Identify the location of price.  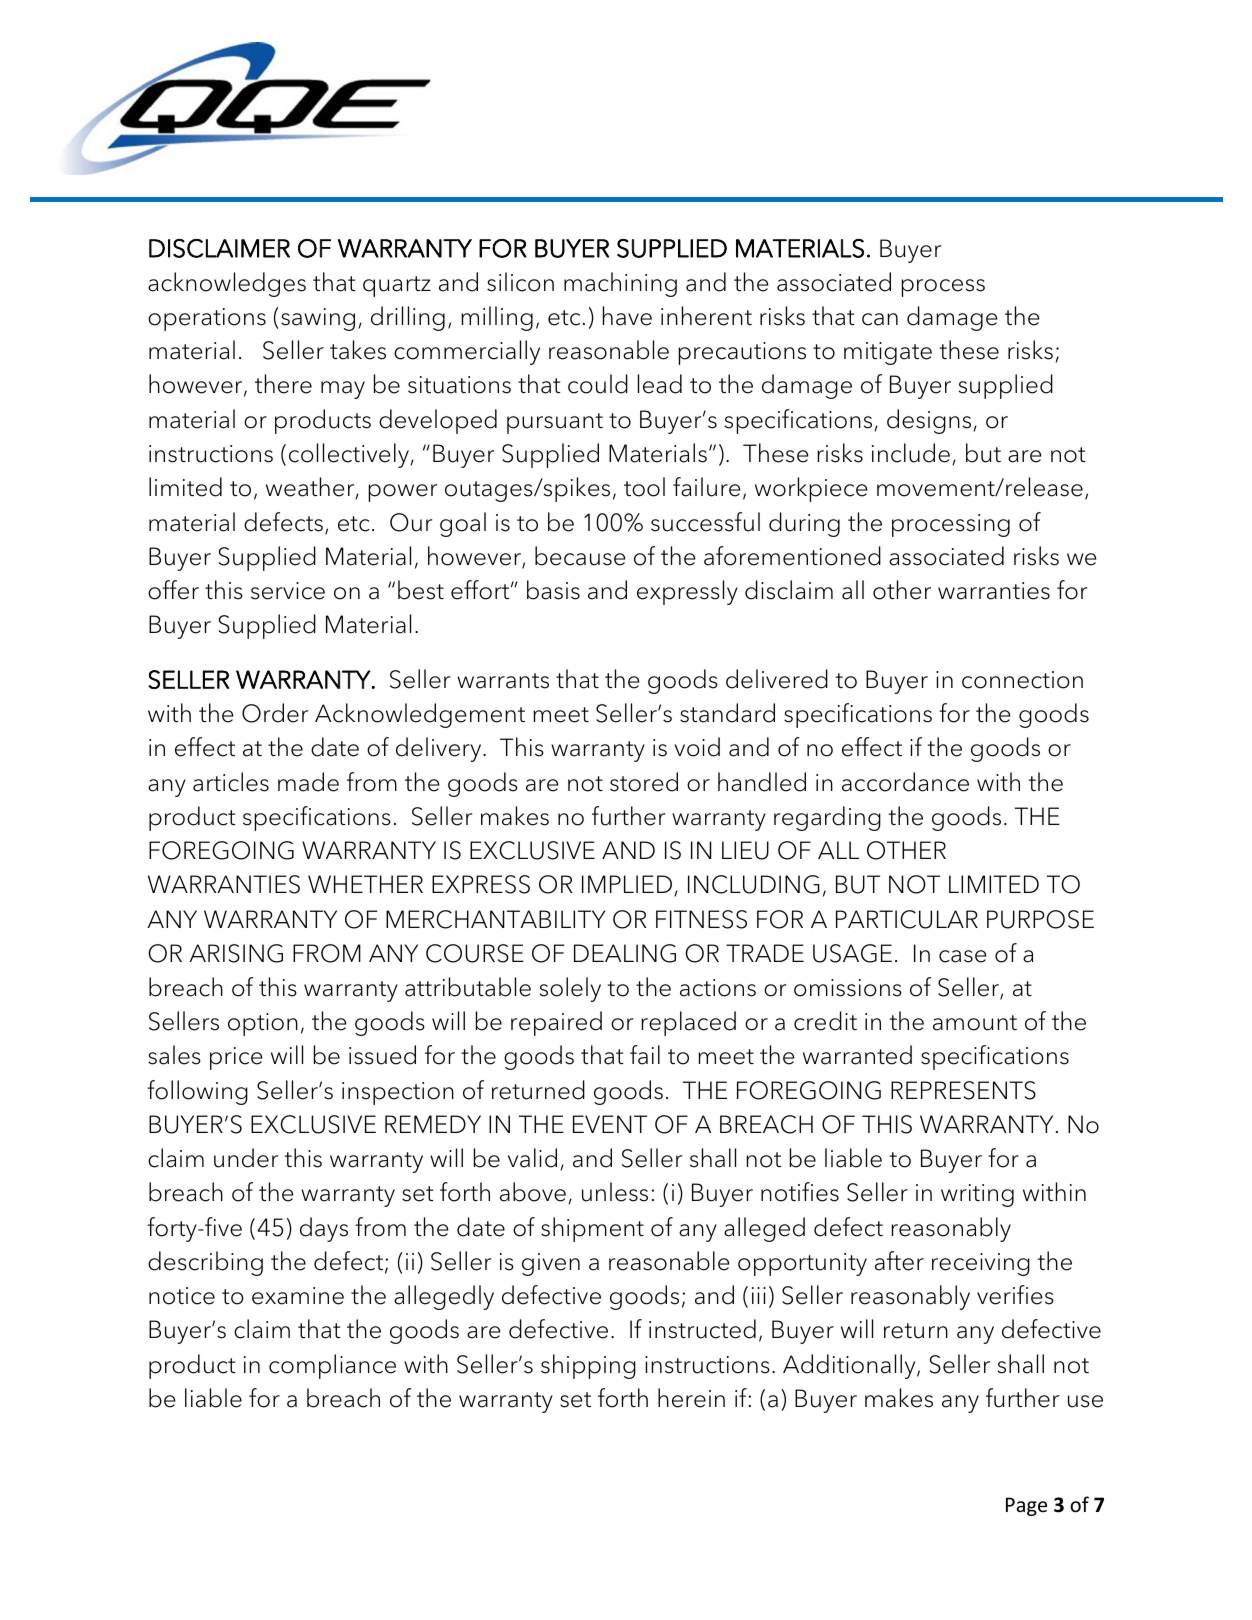
(236, 1058).
